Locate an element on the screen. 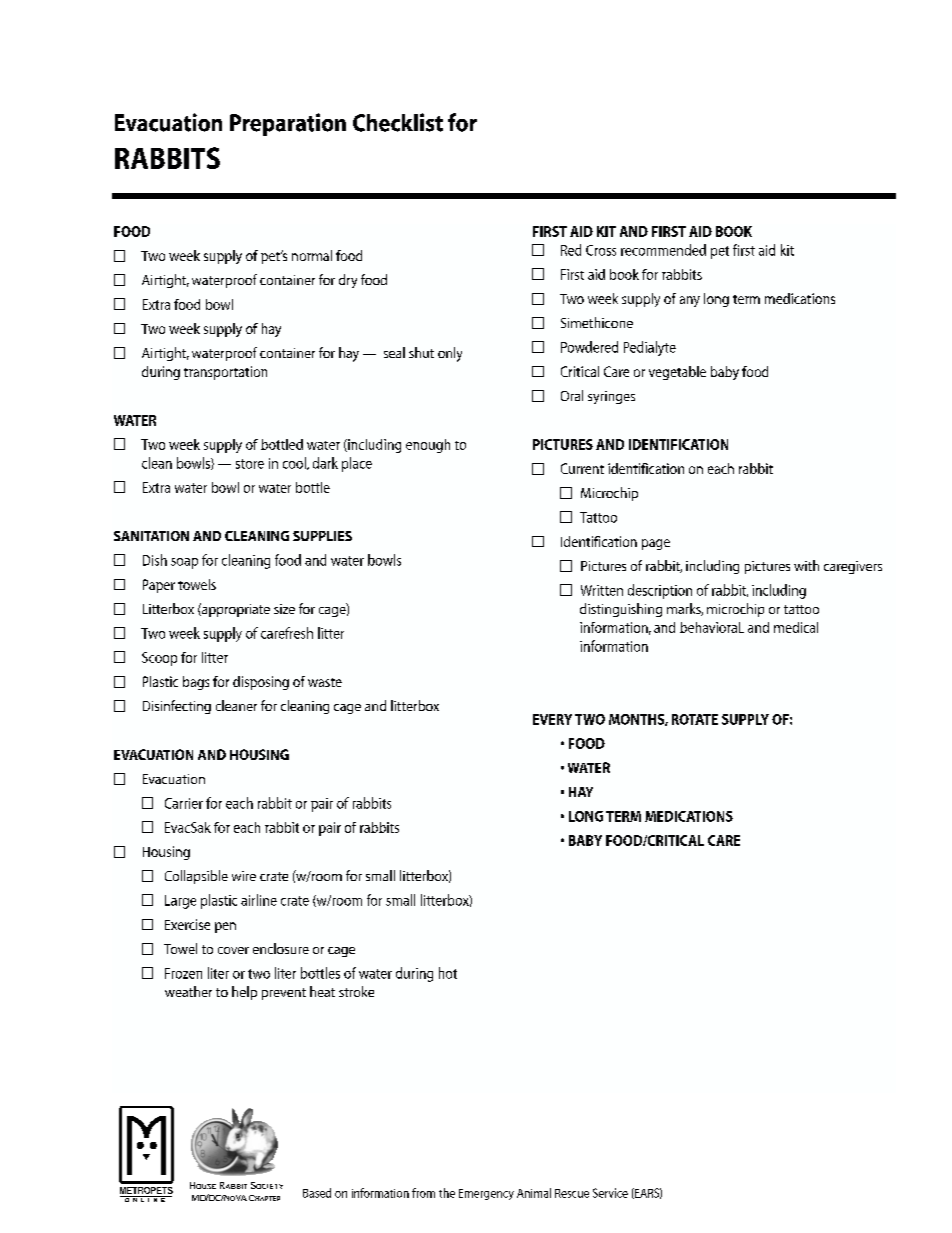 The height and width of the screenshot is (1233, 952). Based is located at coordinates (317, 1193).
